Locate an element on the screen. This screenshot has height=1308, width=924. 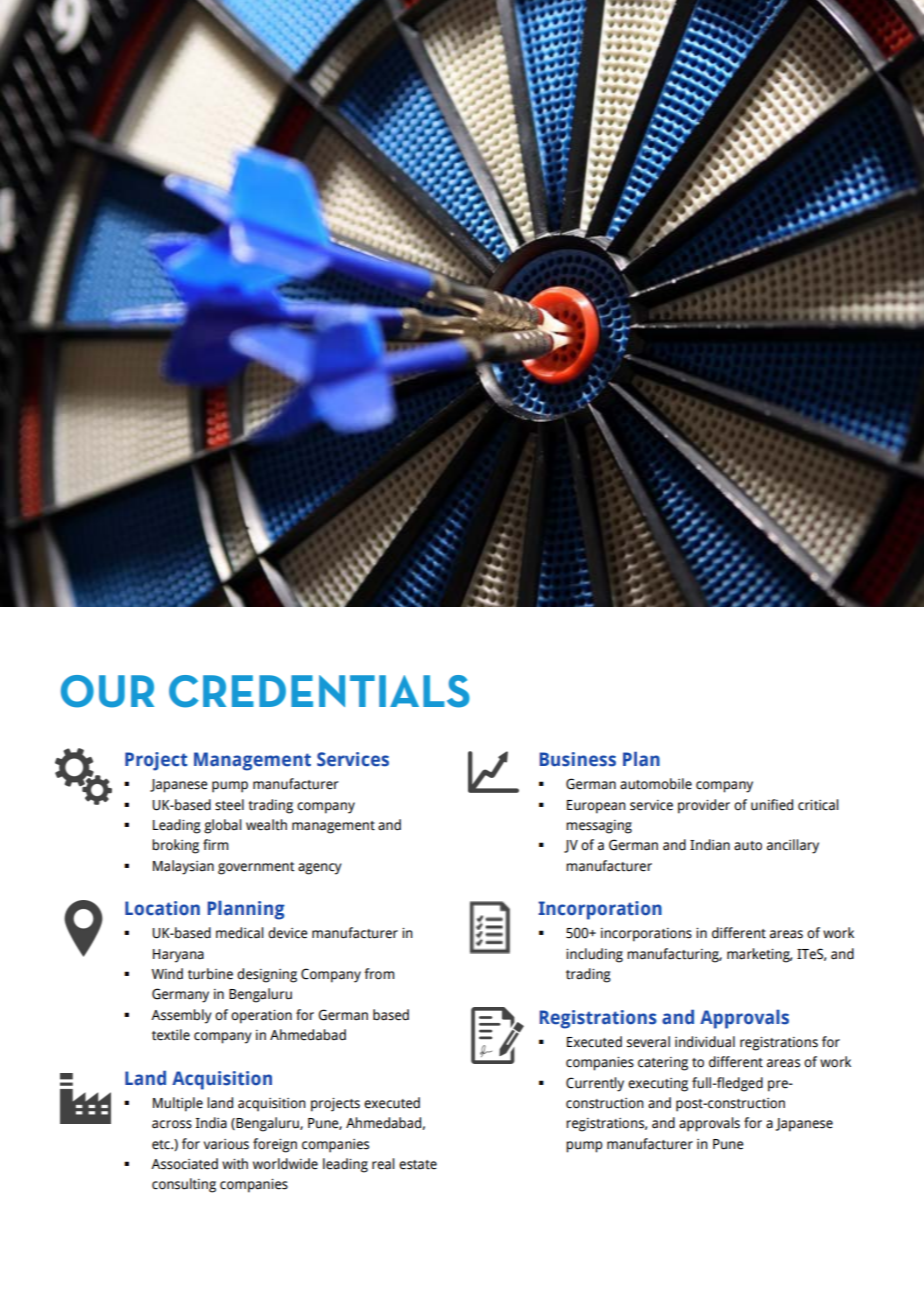
global is located at coordinates (223, 826).
